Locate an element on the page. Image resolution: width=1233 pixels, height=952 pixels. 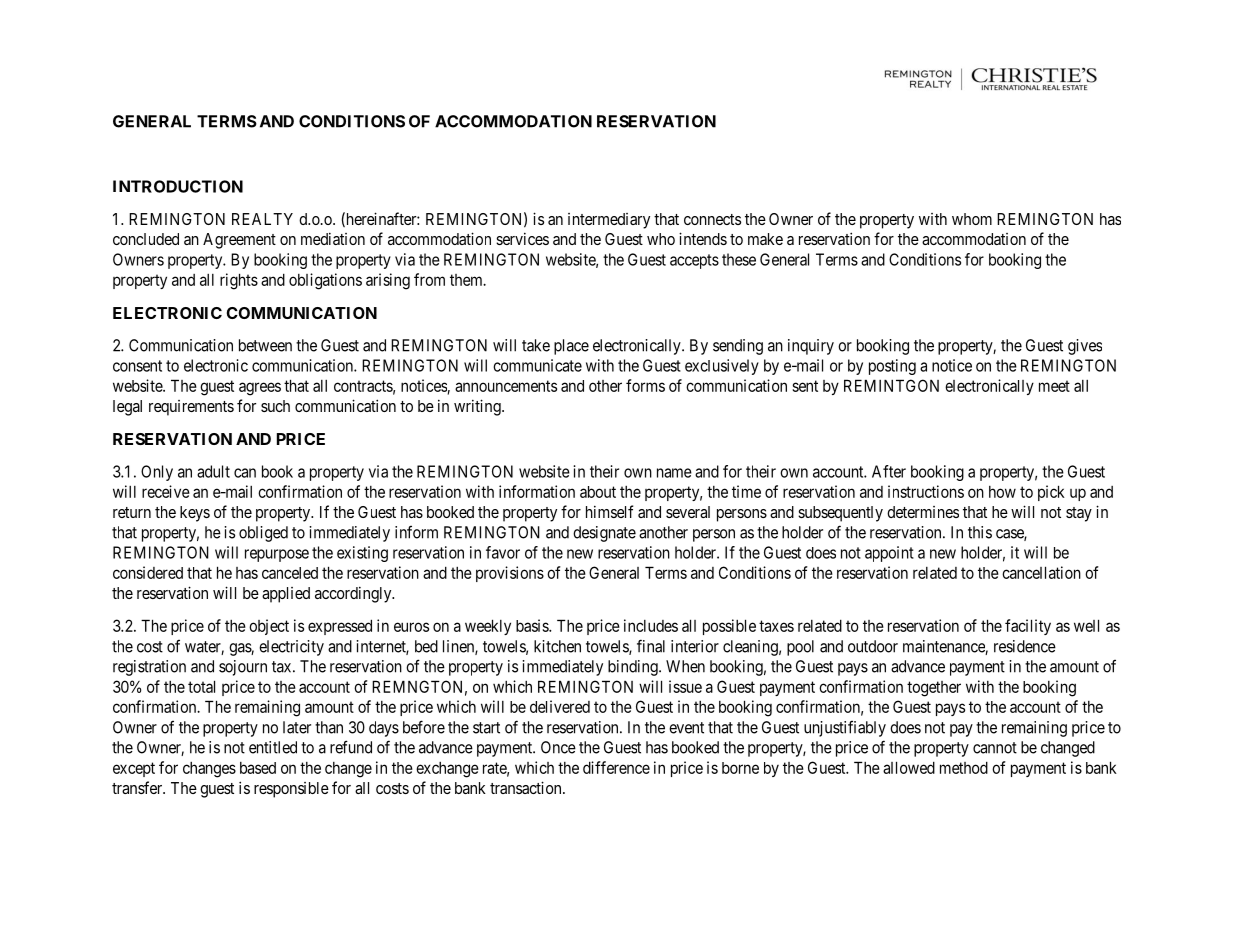
REALTY is located at coordinates (262, 219).
